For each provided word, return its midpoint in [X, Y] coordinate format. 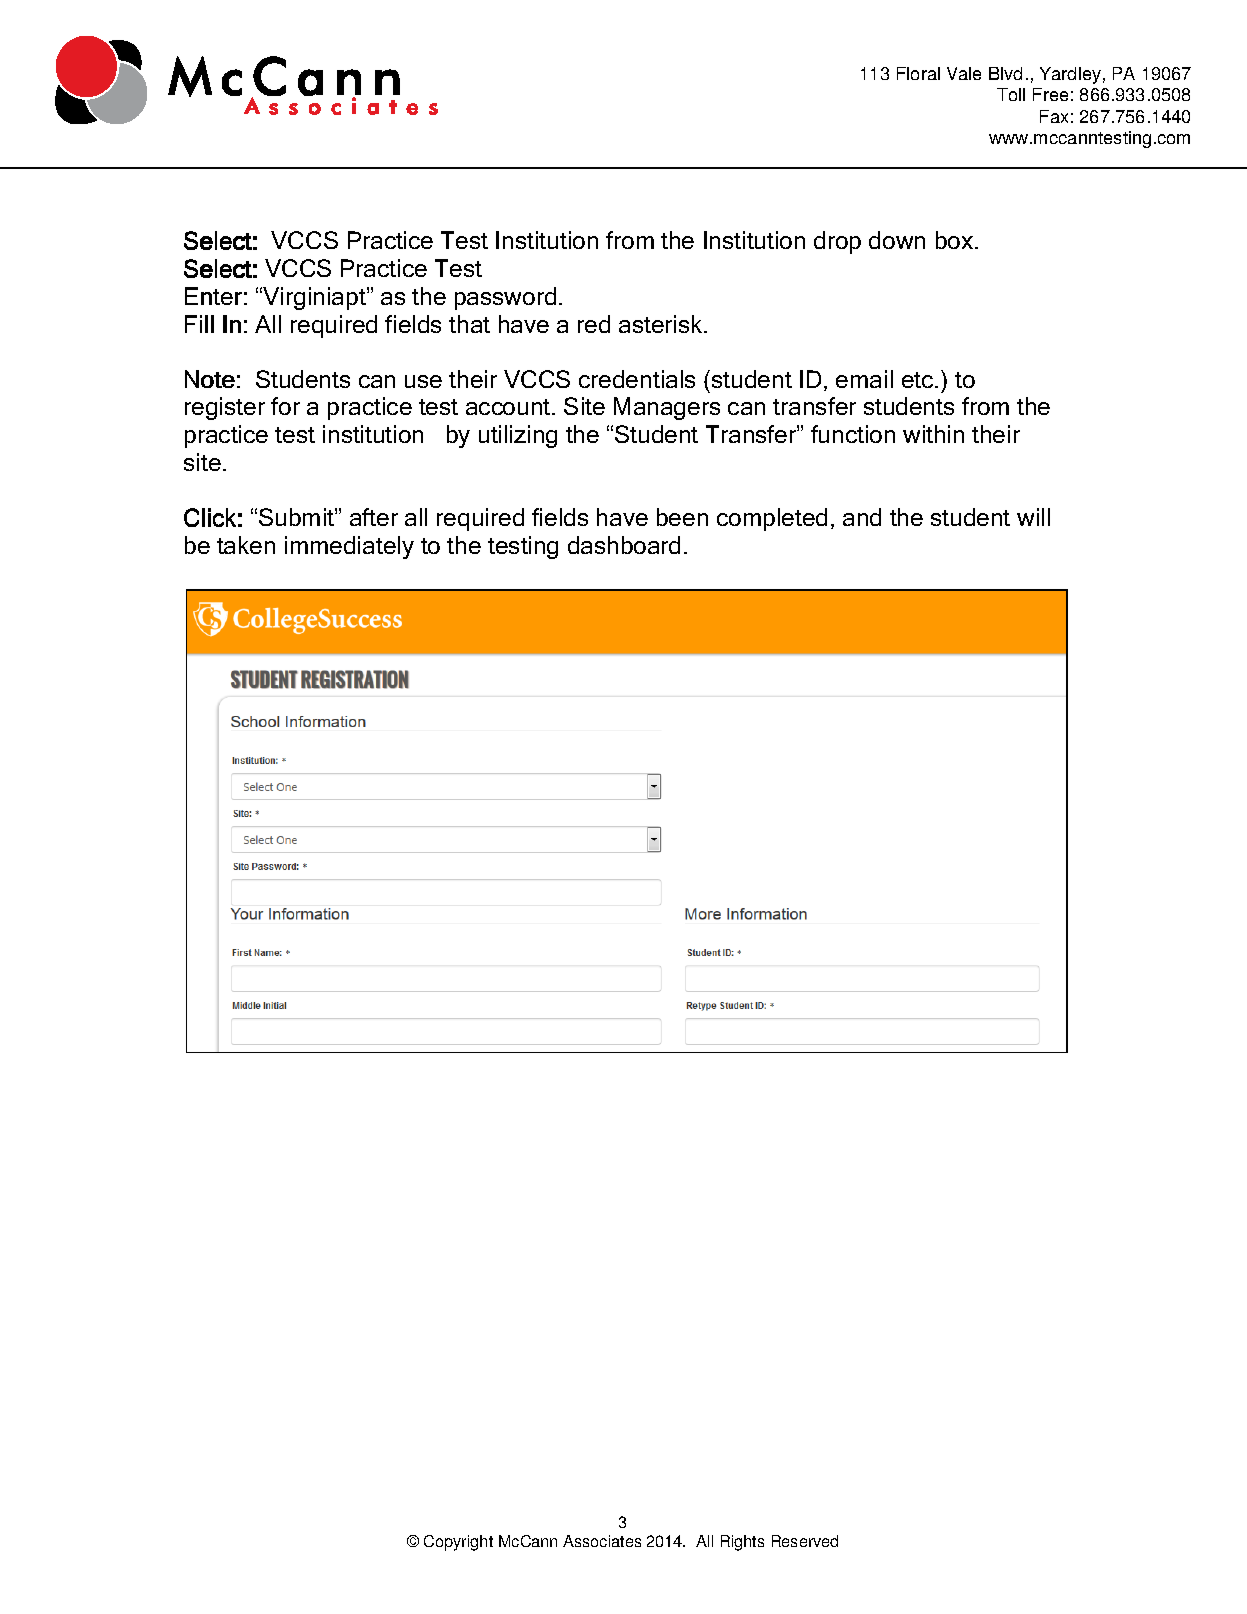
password [505, 298]
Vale [964, 73]
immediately [349, 547]
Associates [602, 1541]
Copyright [458, 1543]
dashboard [624, 545]
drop [837, 242]
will [1033, 517]
